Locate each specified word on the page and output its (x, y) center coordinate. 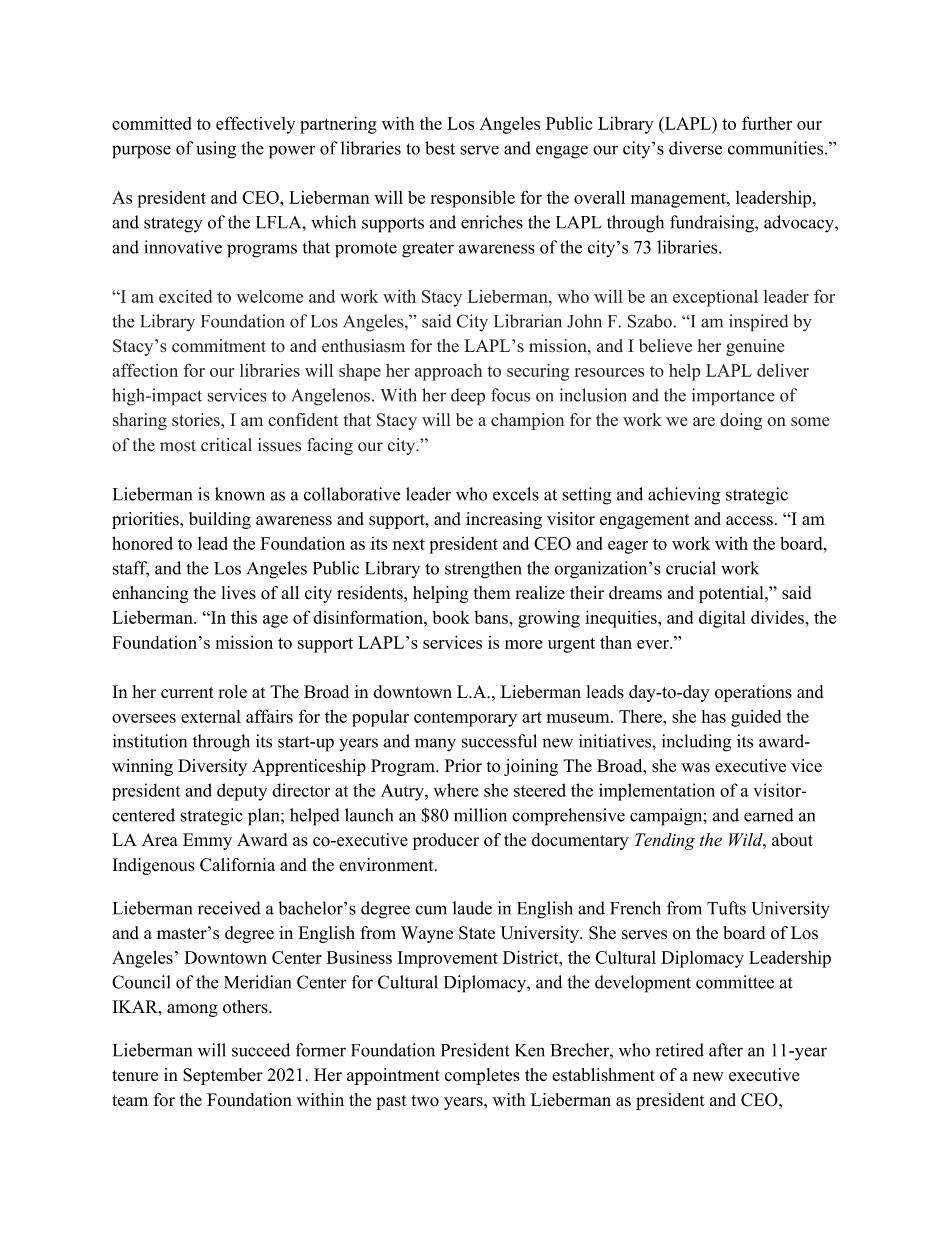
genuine (755, 347)
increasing (504, 520)
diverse (695, 148)
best (440, 148)
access (749, 521)
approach (449, 372)
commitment (219, 346)
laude (472, 908)
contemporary (465, 719)
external (211, 716)
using (216, 150)
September (223, 1076)
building (220, 520)
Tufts (726, 908)
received (229, 908)
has (713, 716)
